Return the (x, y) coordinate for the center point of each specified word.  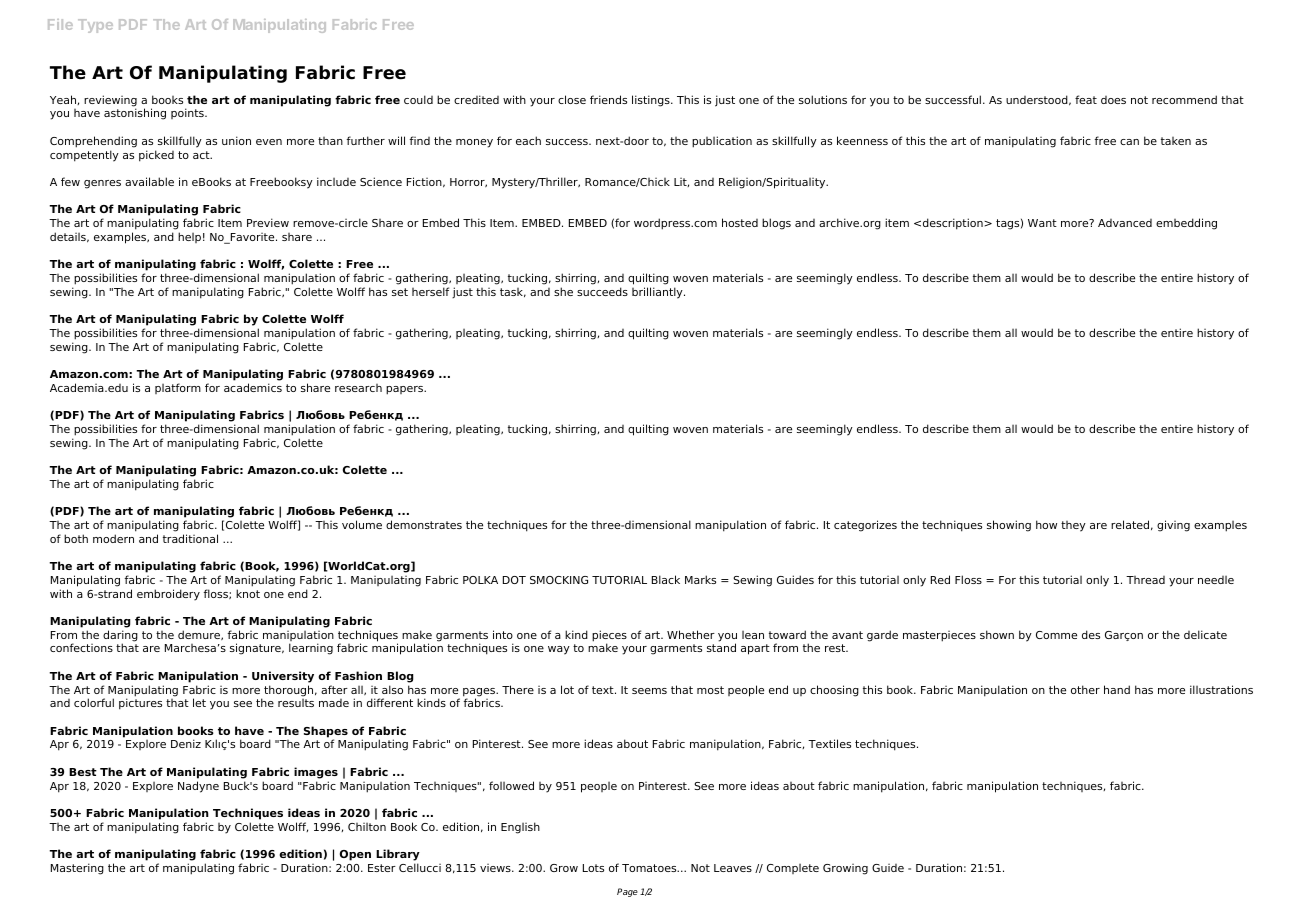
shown (997, 634)
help (189, 237)
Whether (691, 634)
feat (1086, 99)
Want (1042, 223)
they (1073, 526)
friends (608, 99)
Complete (793, 869)
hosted (740, 222)
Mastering (77, 869)
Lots (593, 868)
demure (200, 635)
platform (178, 388)
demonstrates (424, 524)
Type (95, 26)
